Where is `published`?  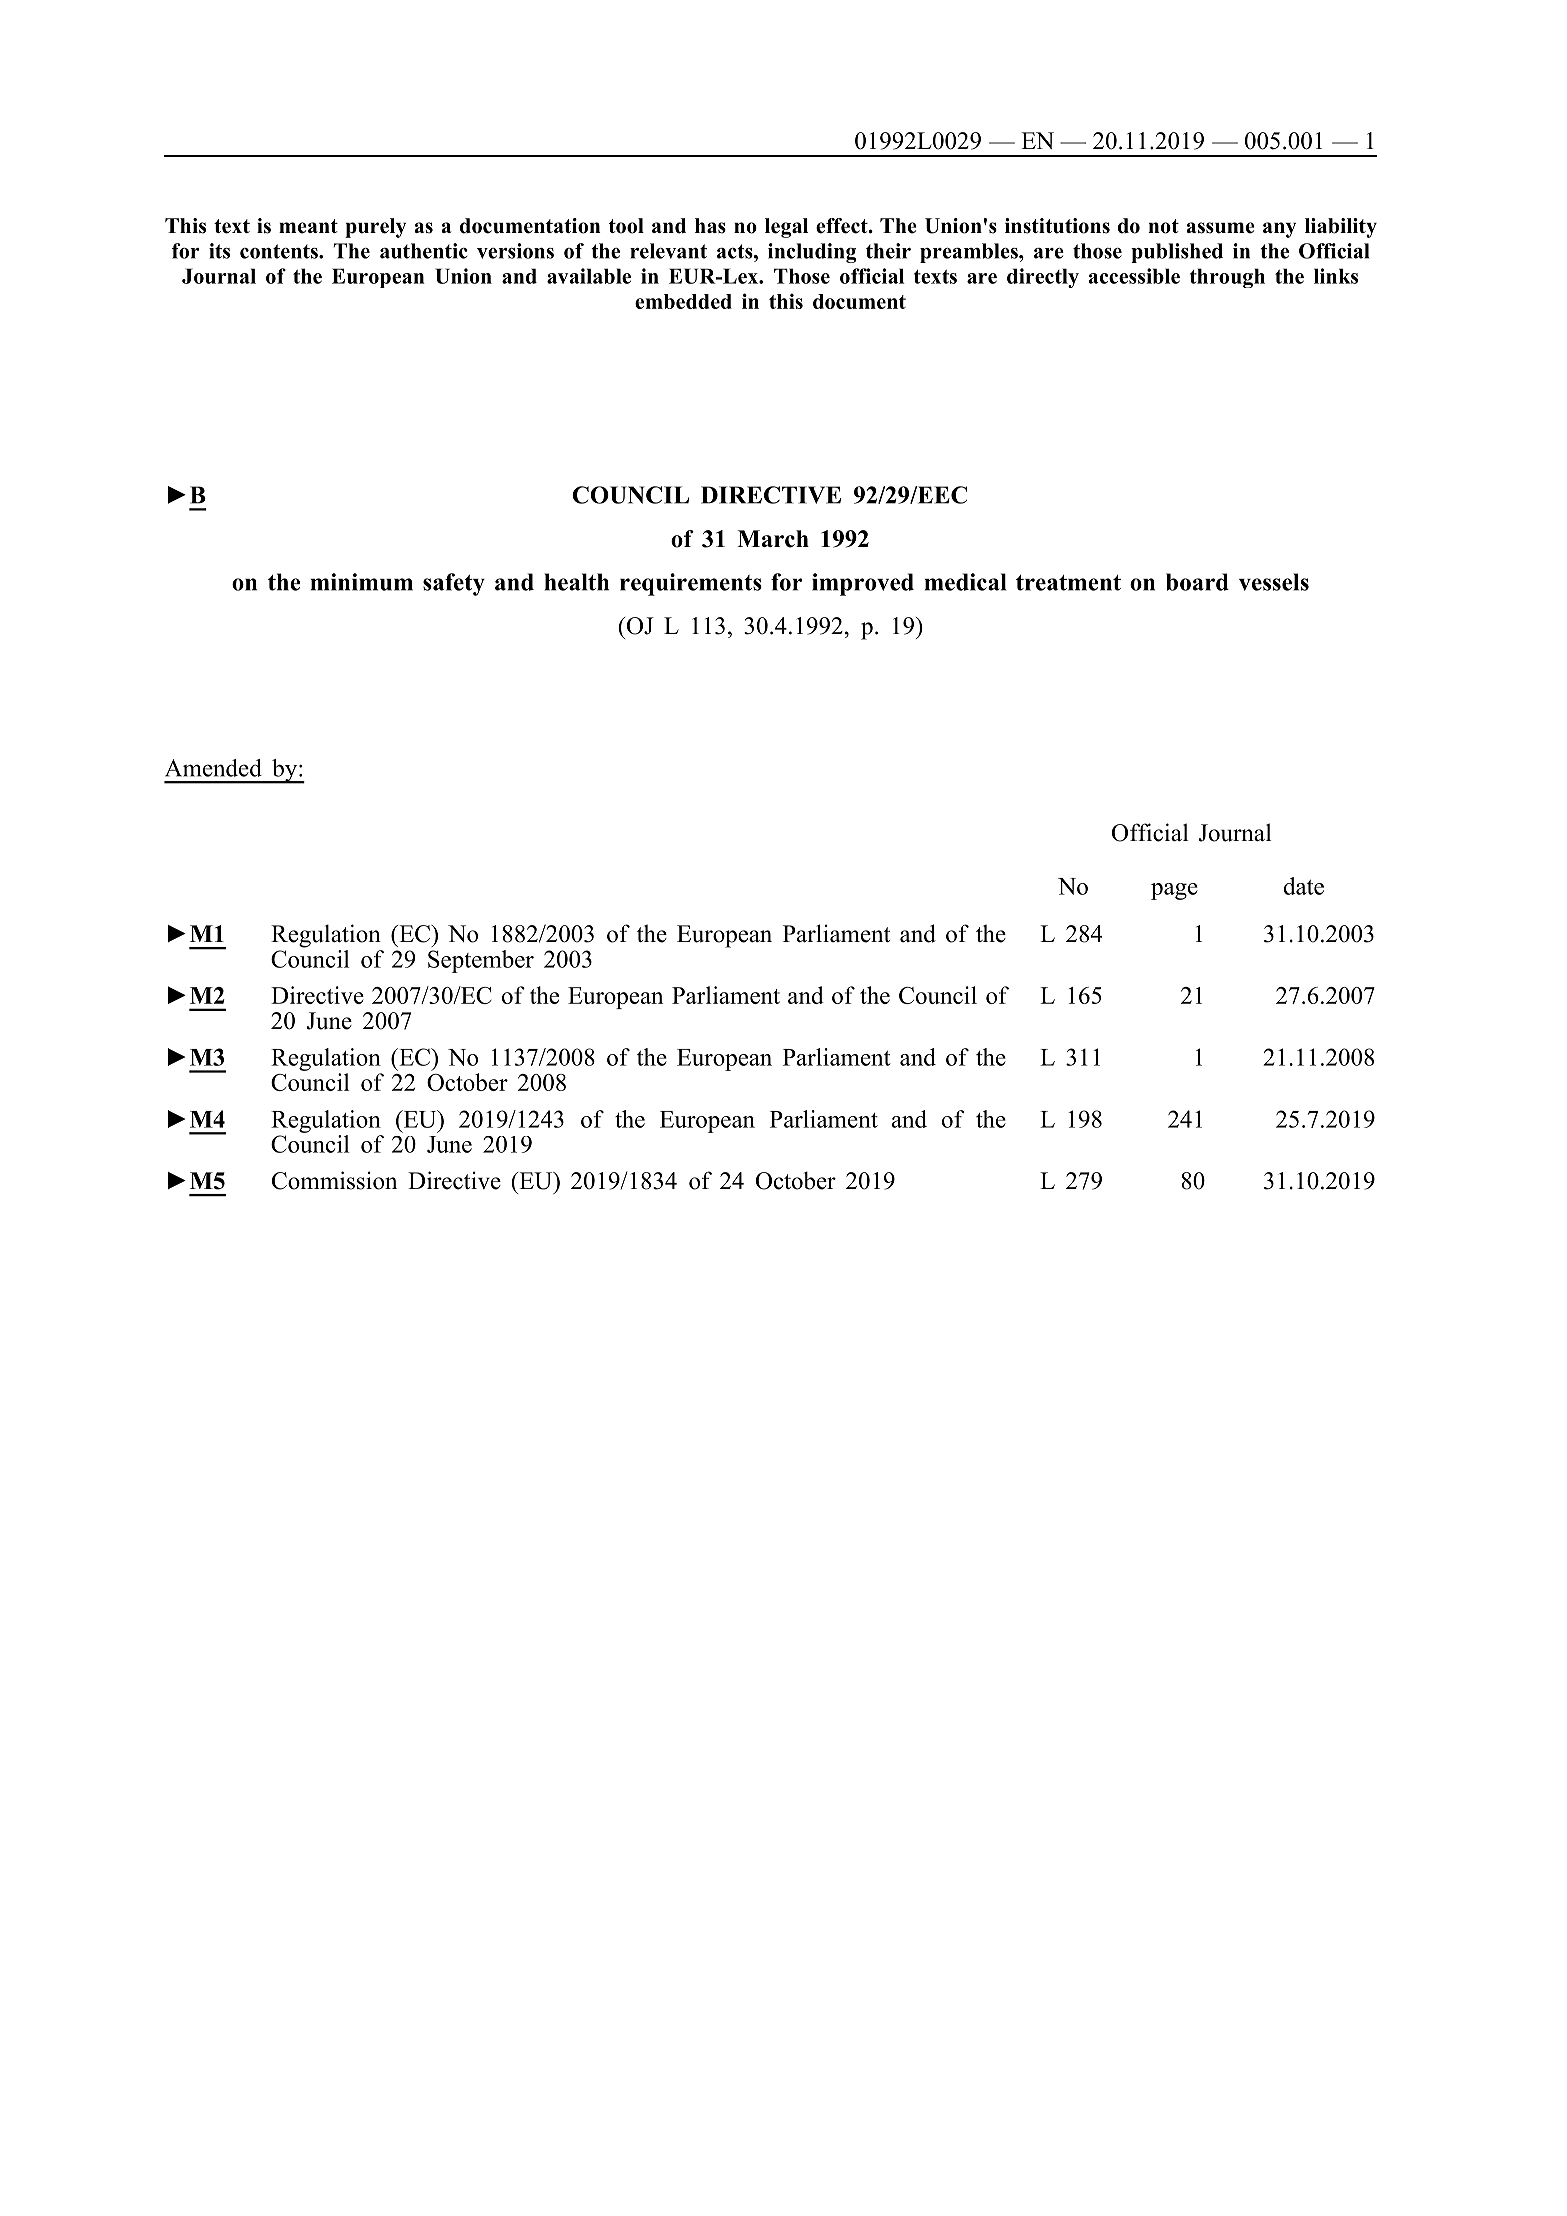
published is located at coordinates (1177, 253).
